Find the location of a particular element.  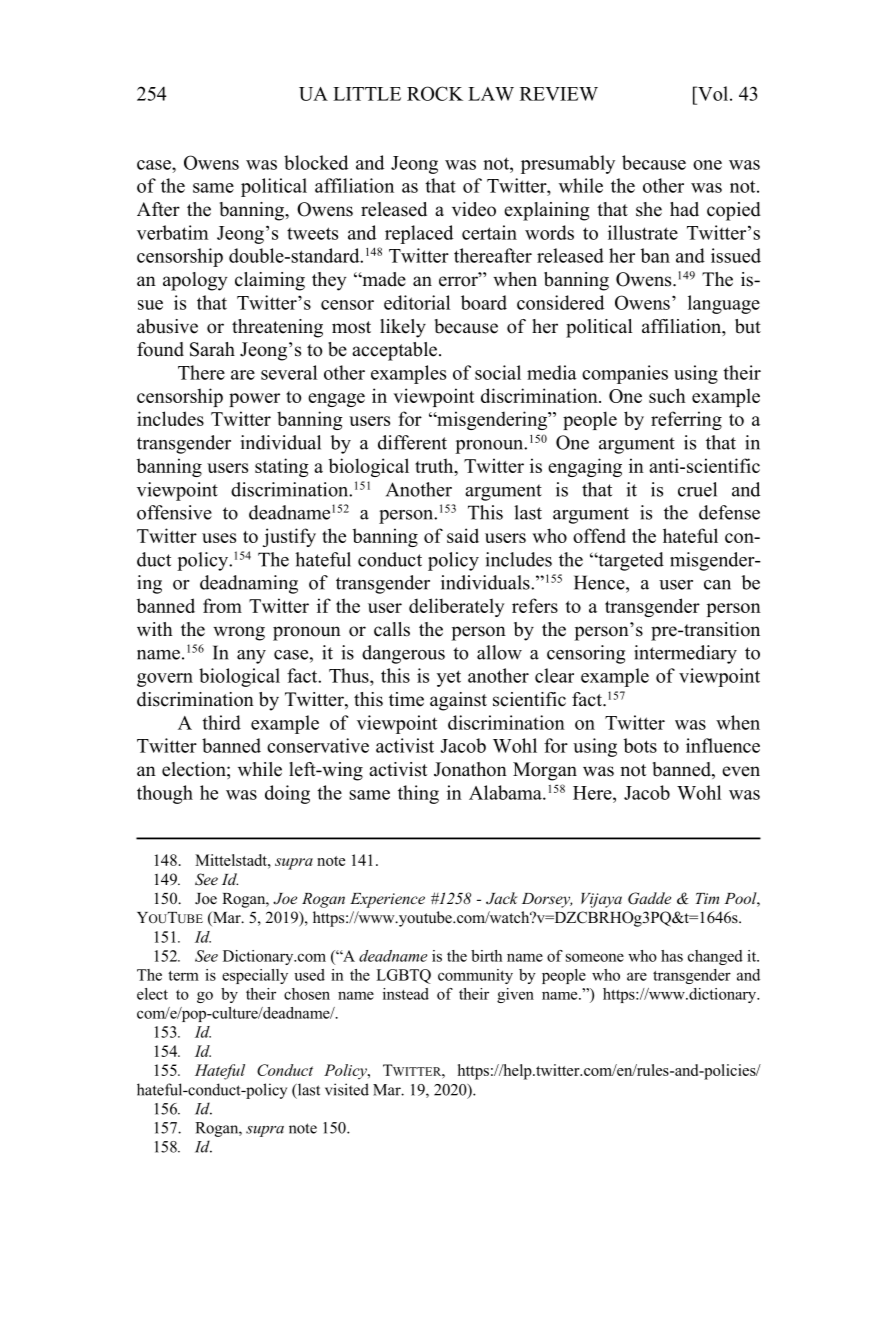

can is located at coordinates (717, 585).
